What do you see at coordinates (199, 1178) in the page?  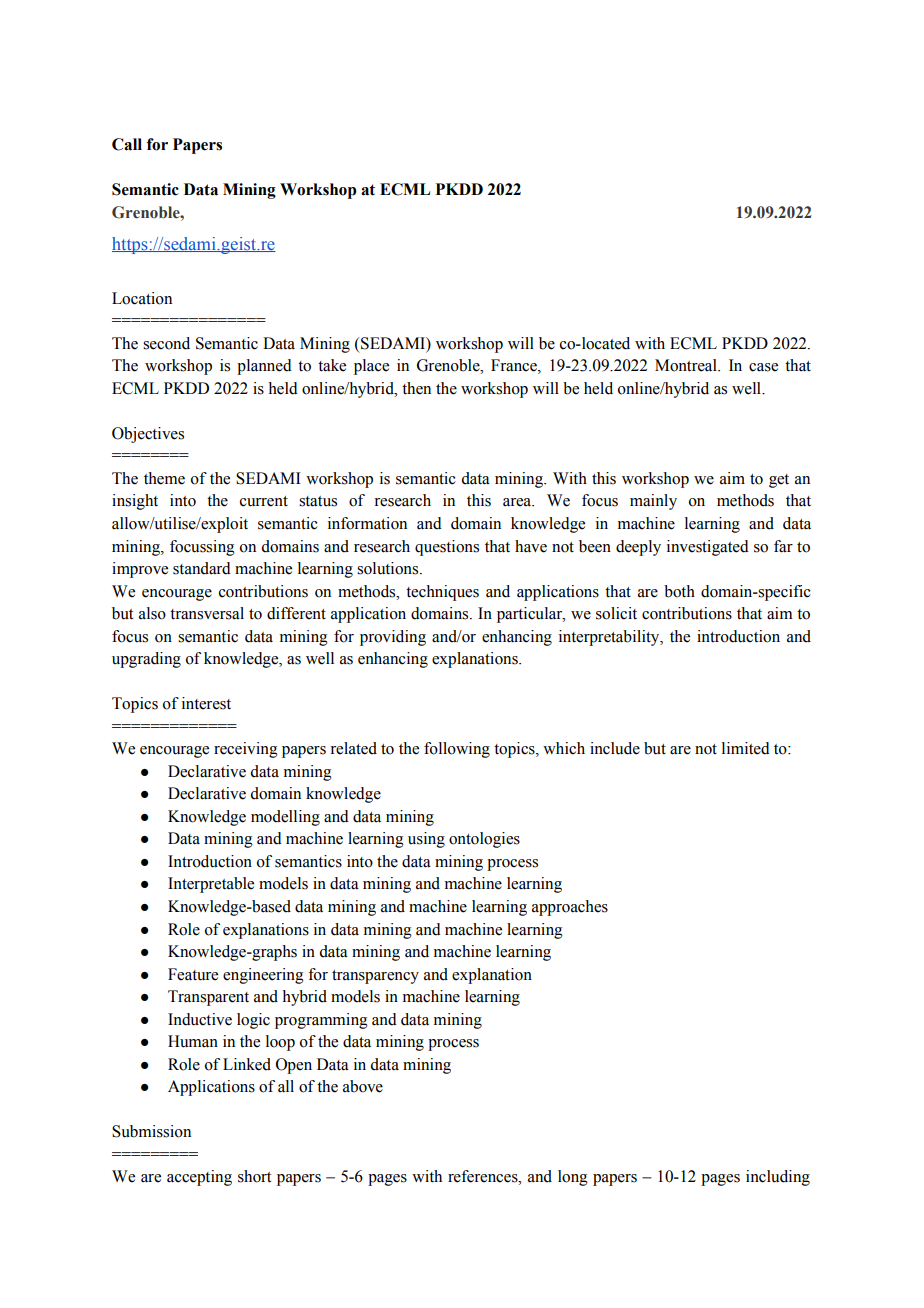 I see `accepting` at bounding box center [199, 1178].
